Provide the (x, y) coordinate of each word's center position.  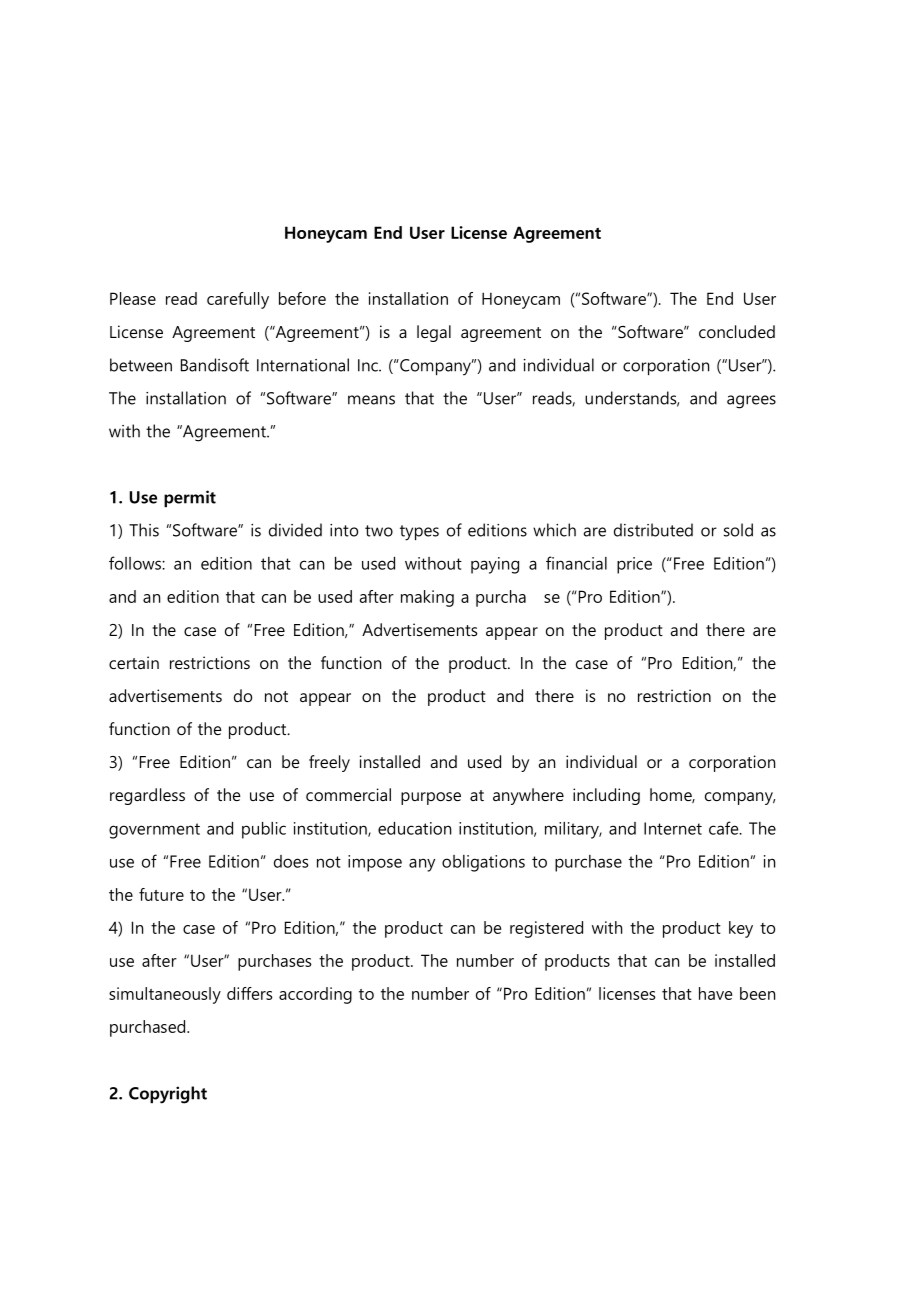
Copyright (168, 1095)
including (606, 796)
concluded (737, 331)
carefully (238, 300)
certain (134, 662)
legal (434, 333)
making (427, 598)
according (315, 995)
